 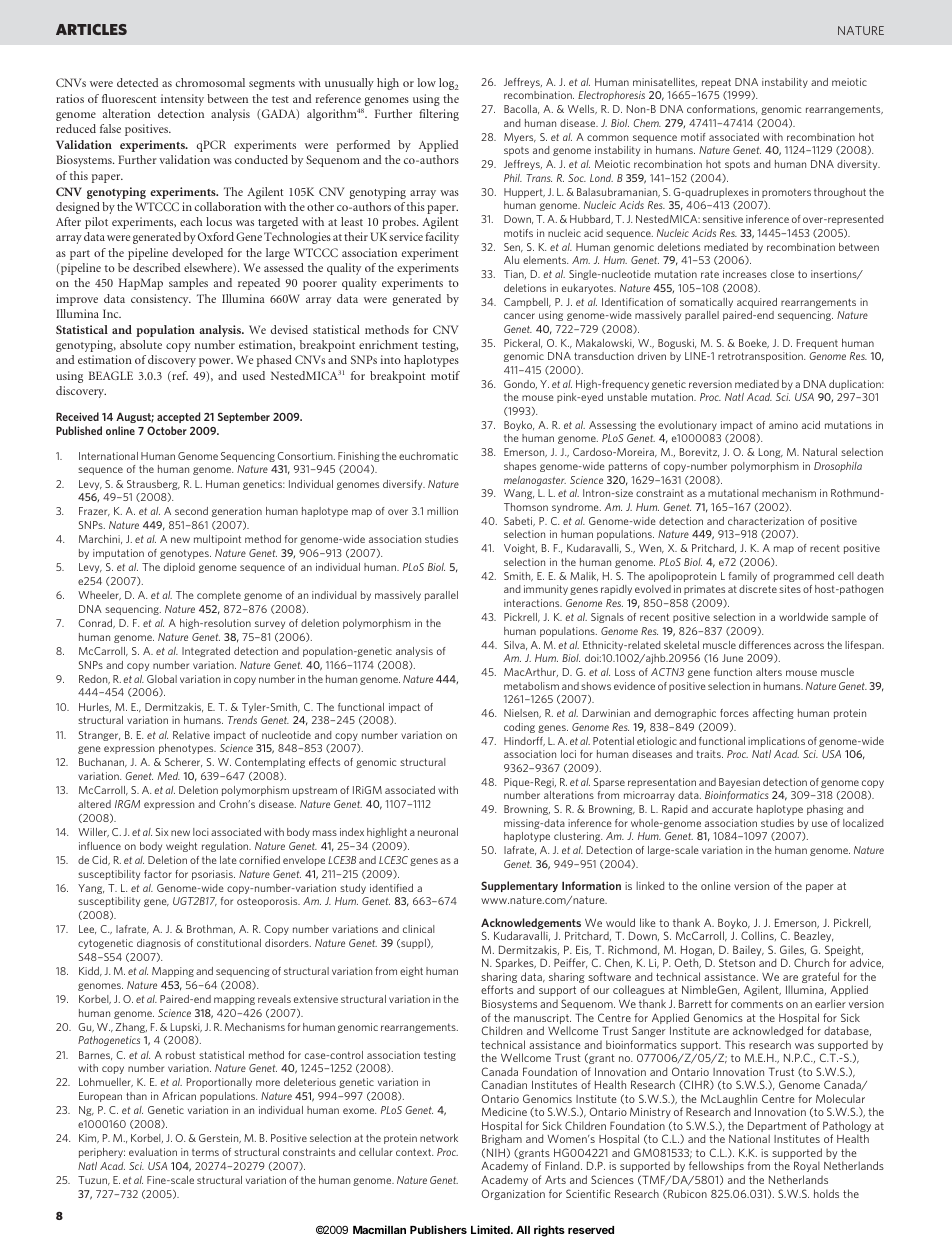 I want to click on differences, so click(x=765, y=645).
